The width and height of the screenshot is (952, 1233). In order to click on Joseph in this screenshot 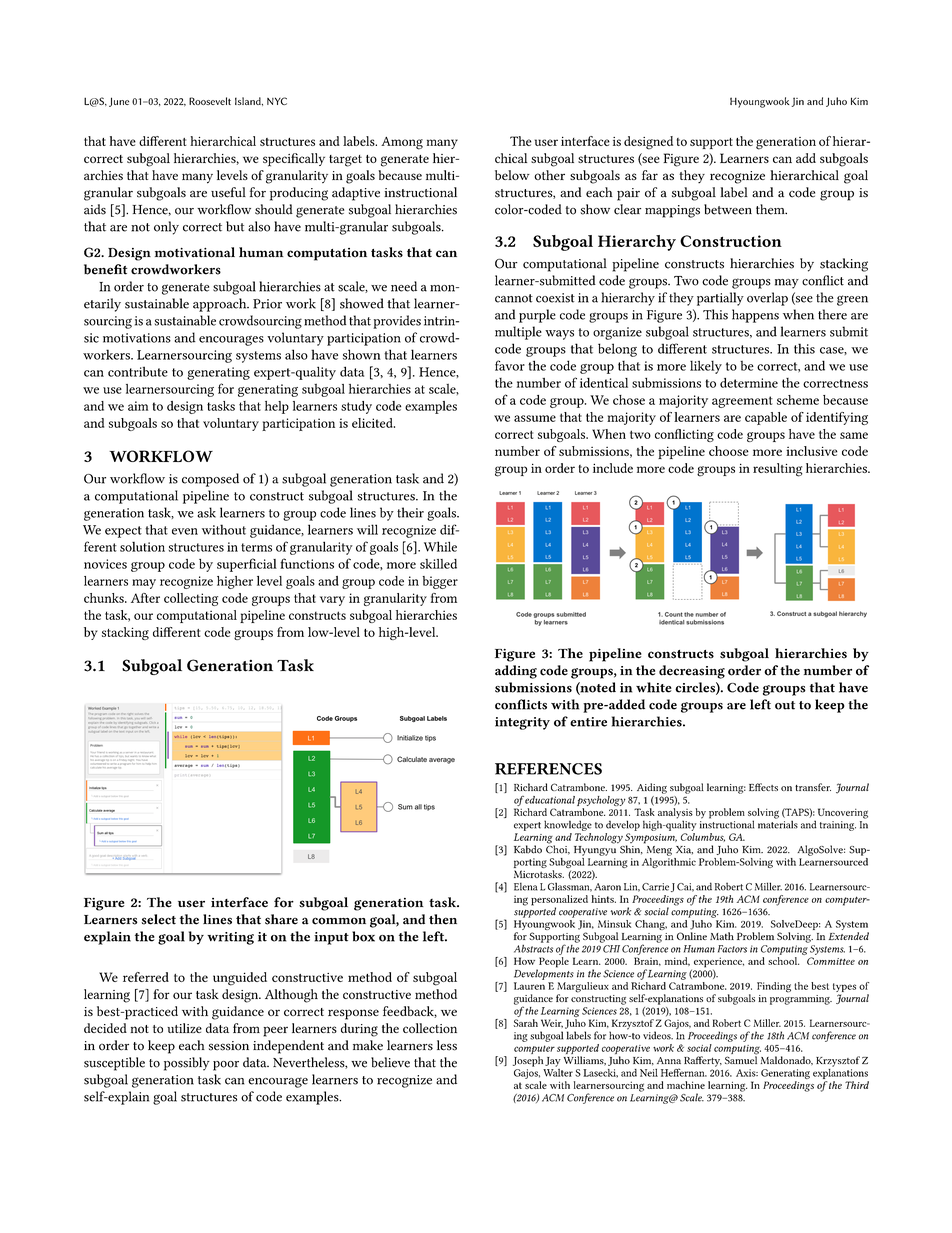, I will do `click(528, 1061)`.
